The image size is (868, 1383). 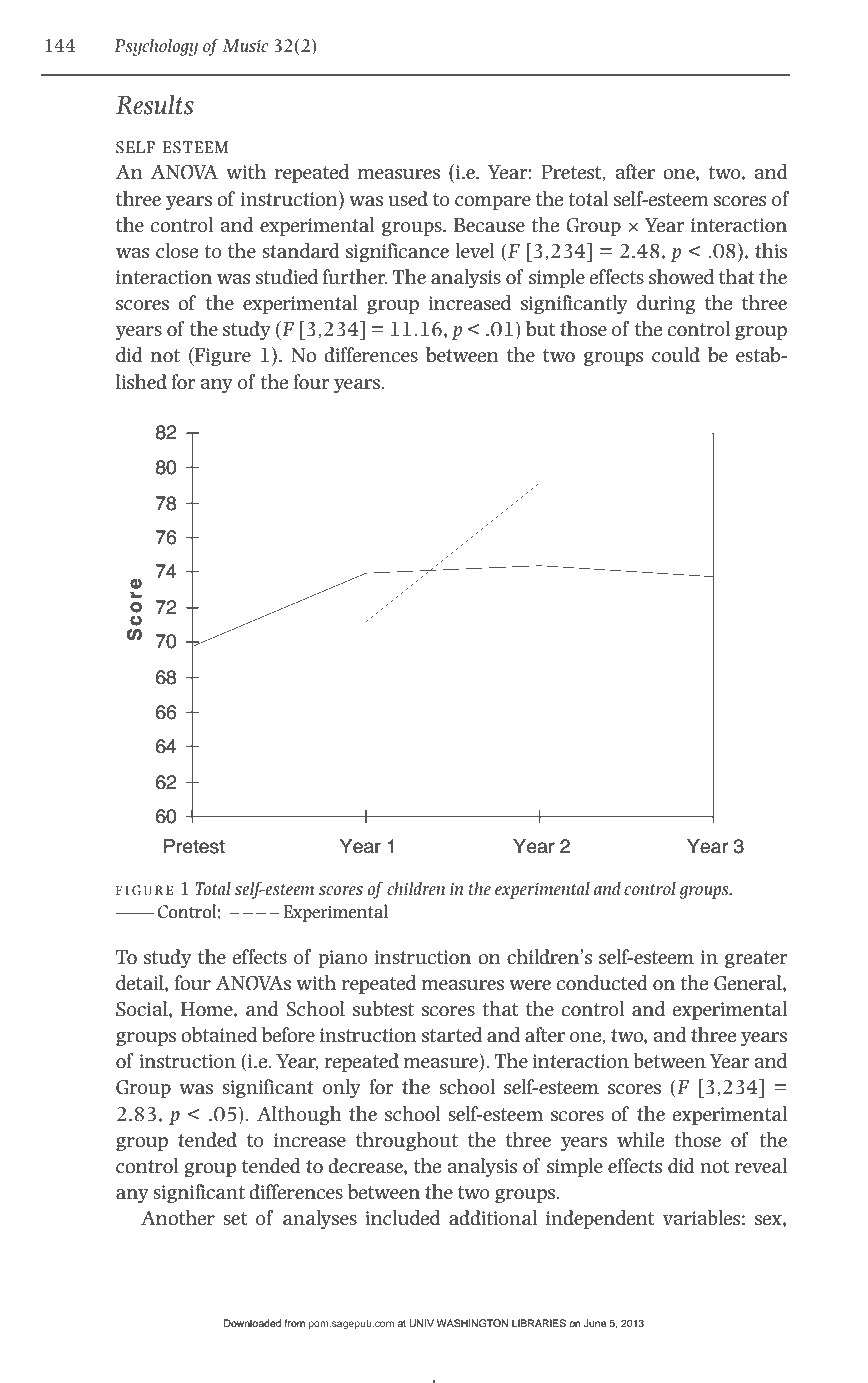 What do you see at coordinates (287, 277) in the image?
I see `studied` at bounding box center [287, 277].
